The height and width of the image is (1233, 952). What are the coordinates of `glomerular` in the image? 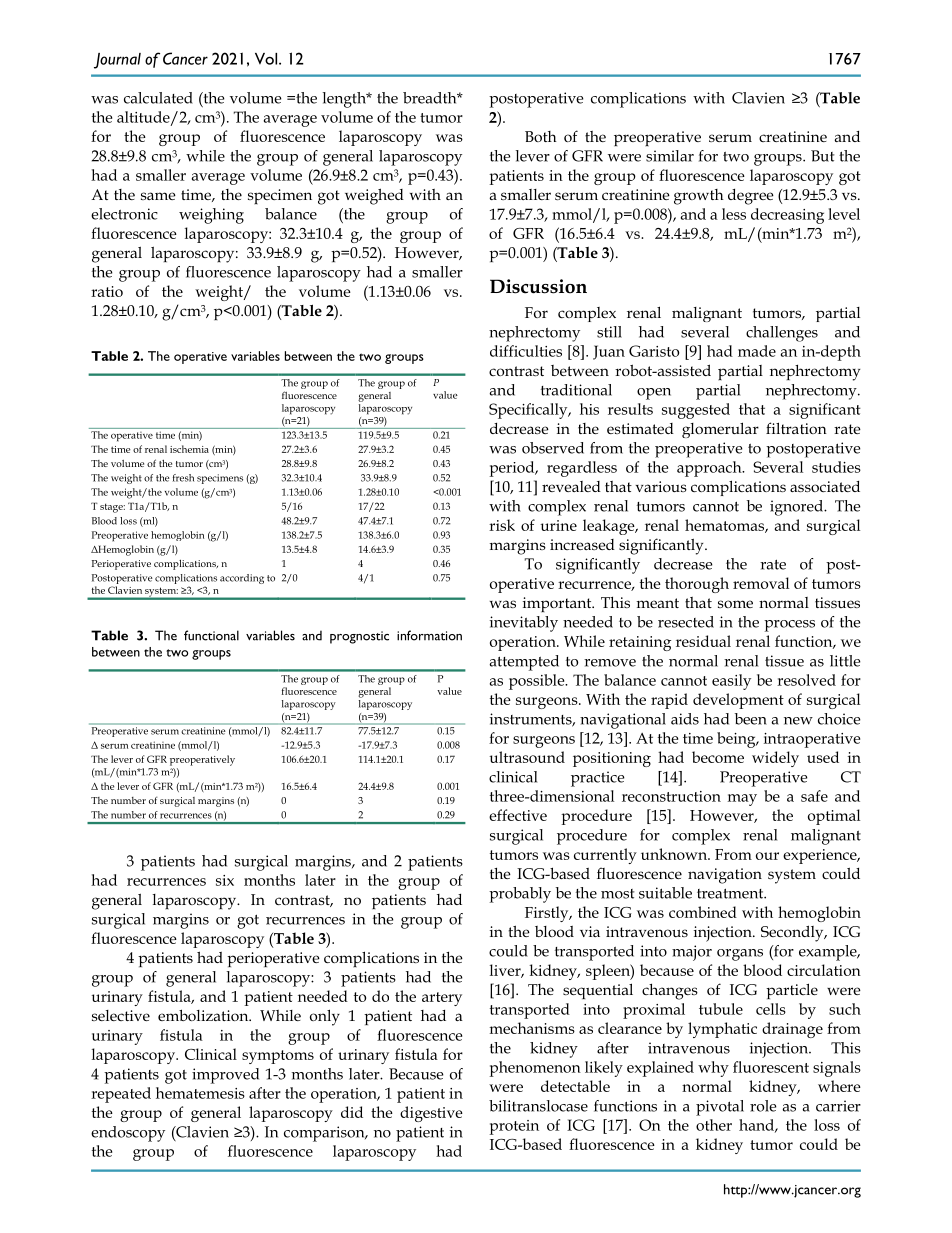 It's located at (720, 430).
